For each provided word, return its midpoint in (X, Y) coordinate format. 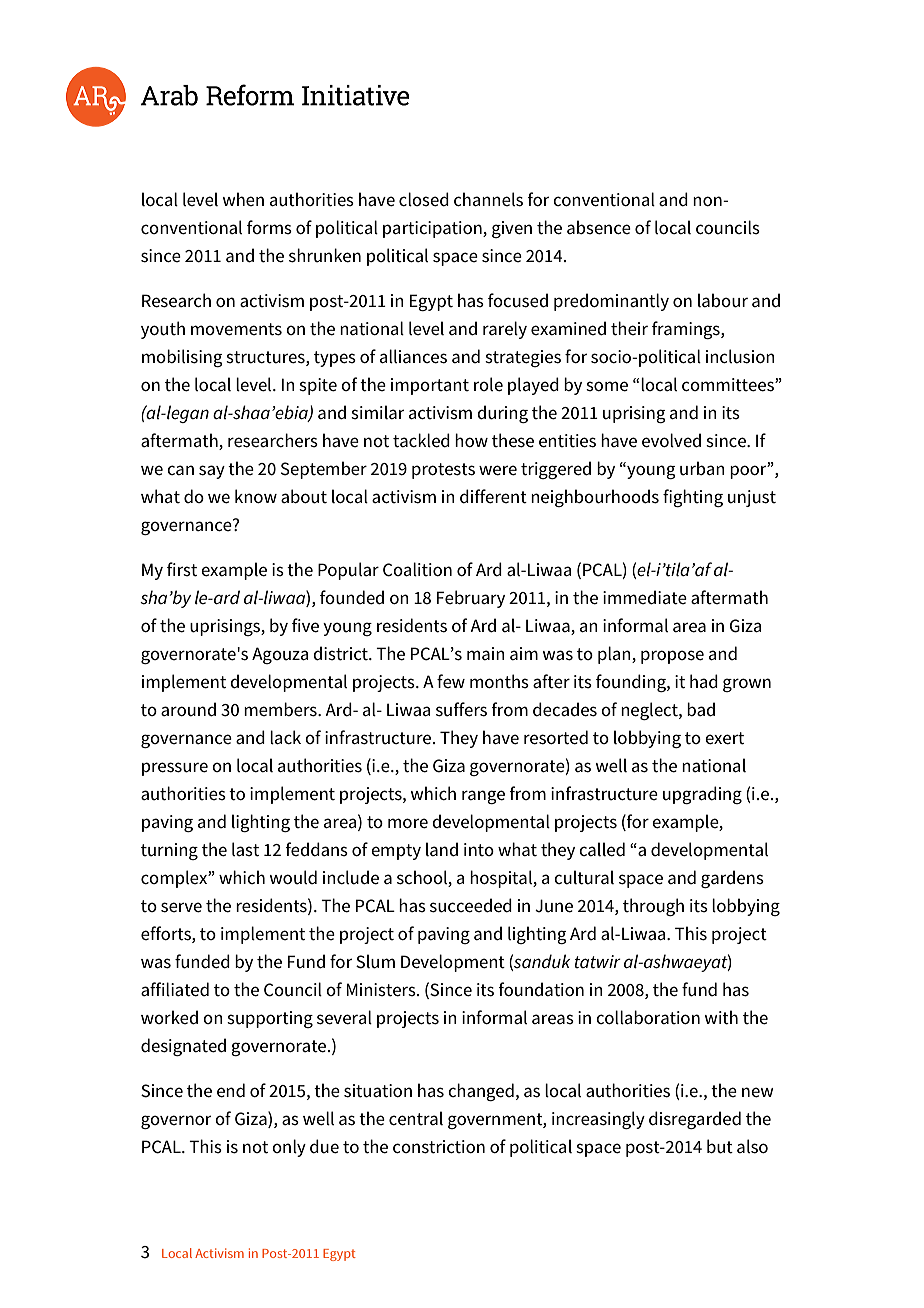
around (188, 709)
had (704, 681)
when (243, 199)
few (451, 681)
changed (481, 1092)
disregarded (695, 1120)
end (231, 1090)
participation (433, 229)
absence (599, 227)
